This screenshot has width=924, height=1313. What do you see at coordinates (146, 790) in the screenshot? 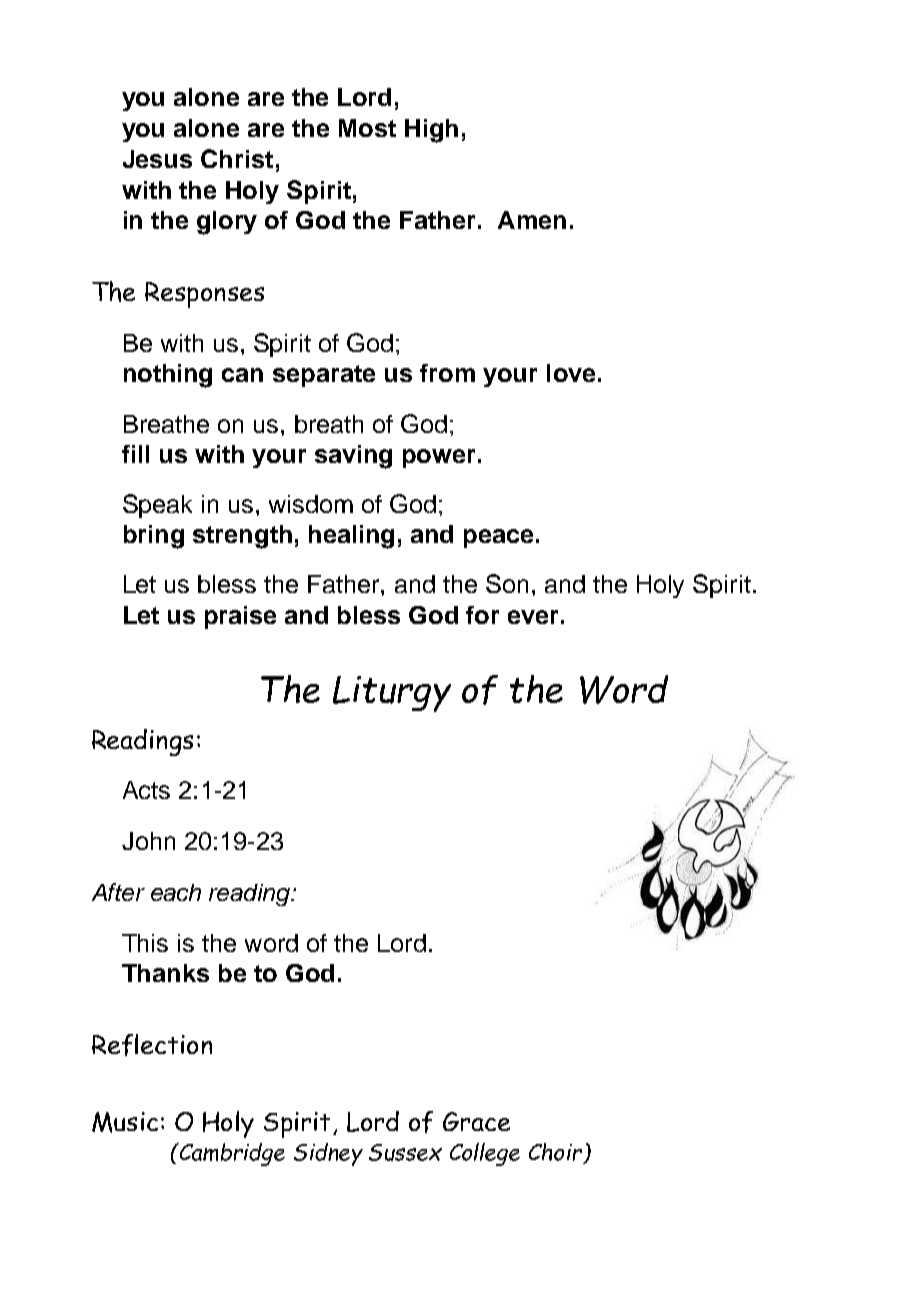
I see `Acts` at bounding box center [146, 790].
